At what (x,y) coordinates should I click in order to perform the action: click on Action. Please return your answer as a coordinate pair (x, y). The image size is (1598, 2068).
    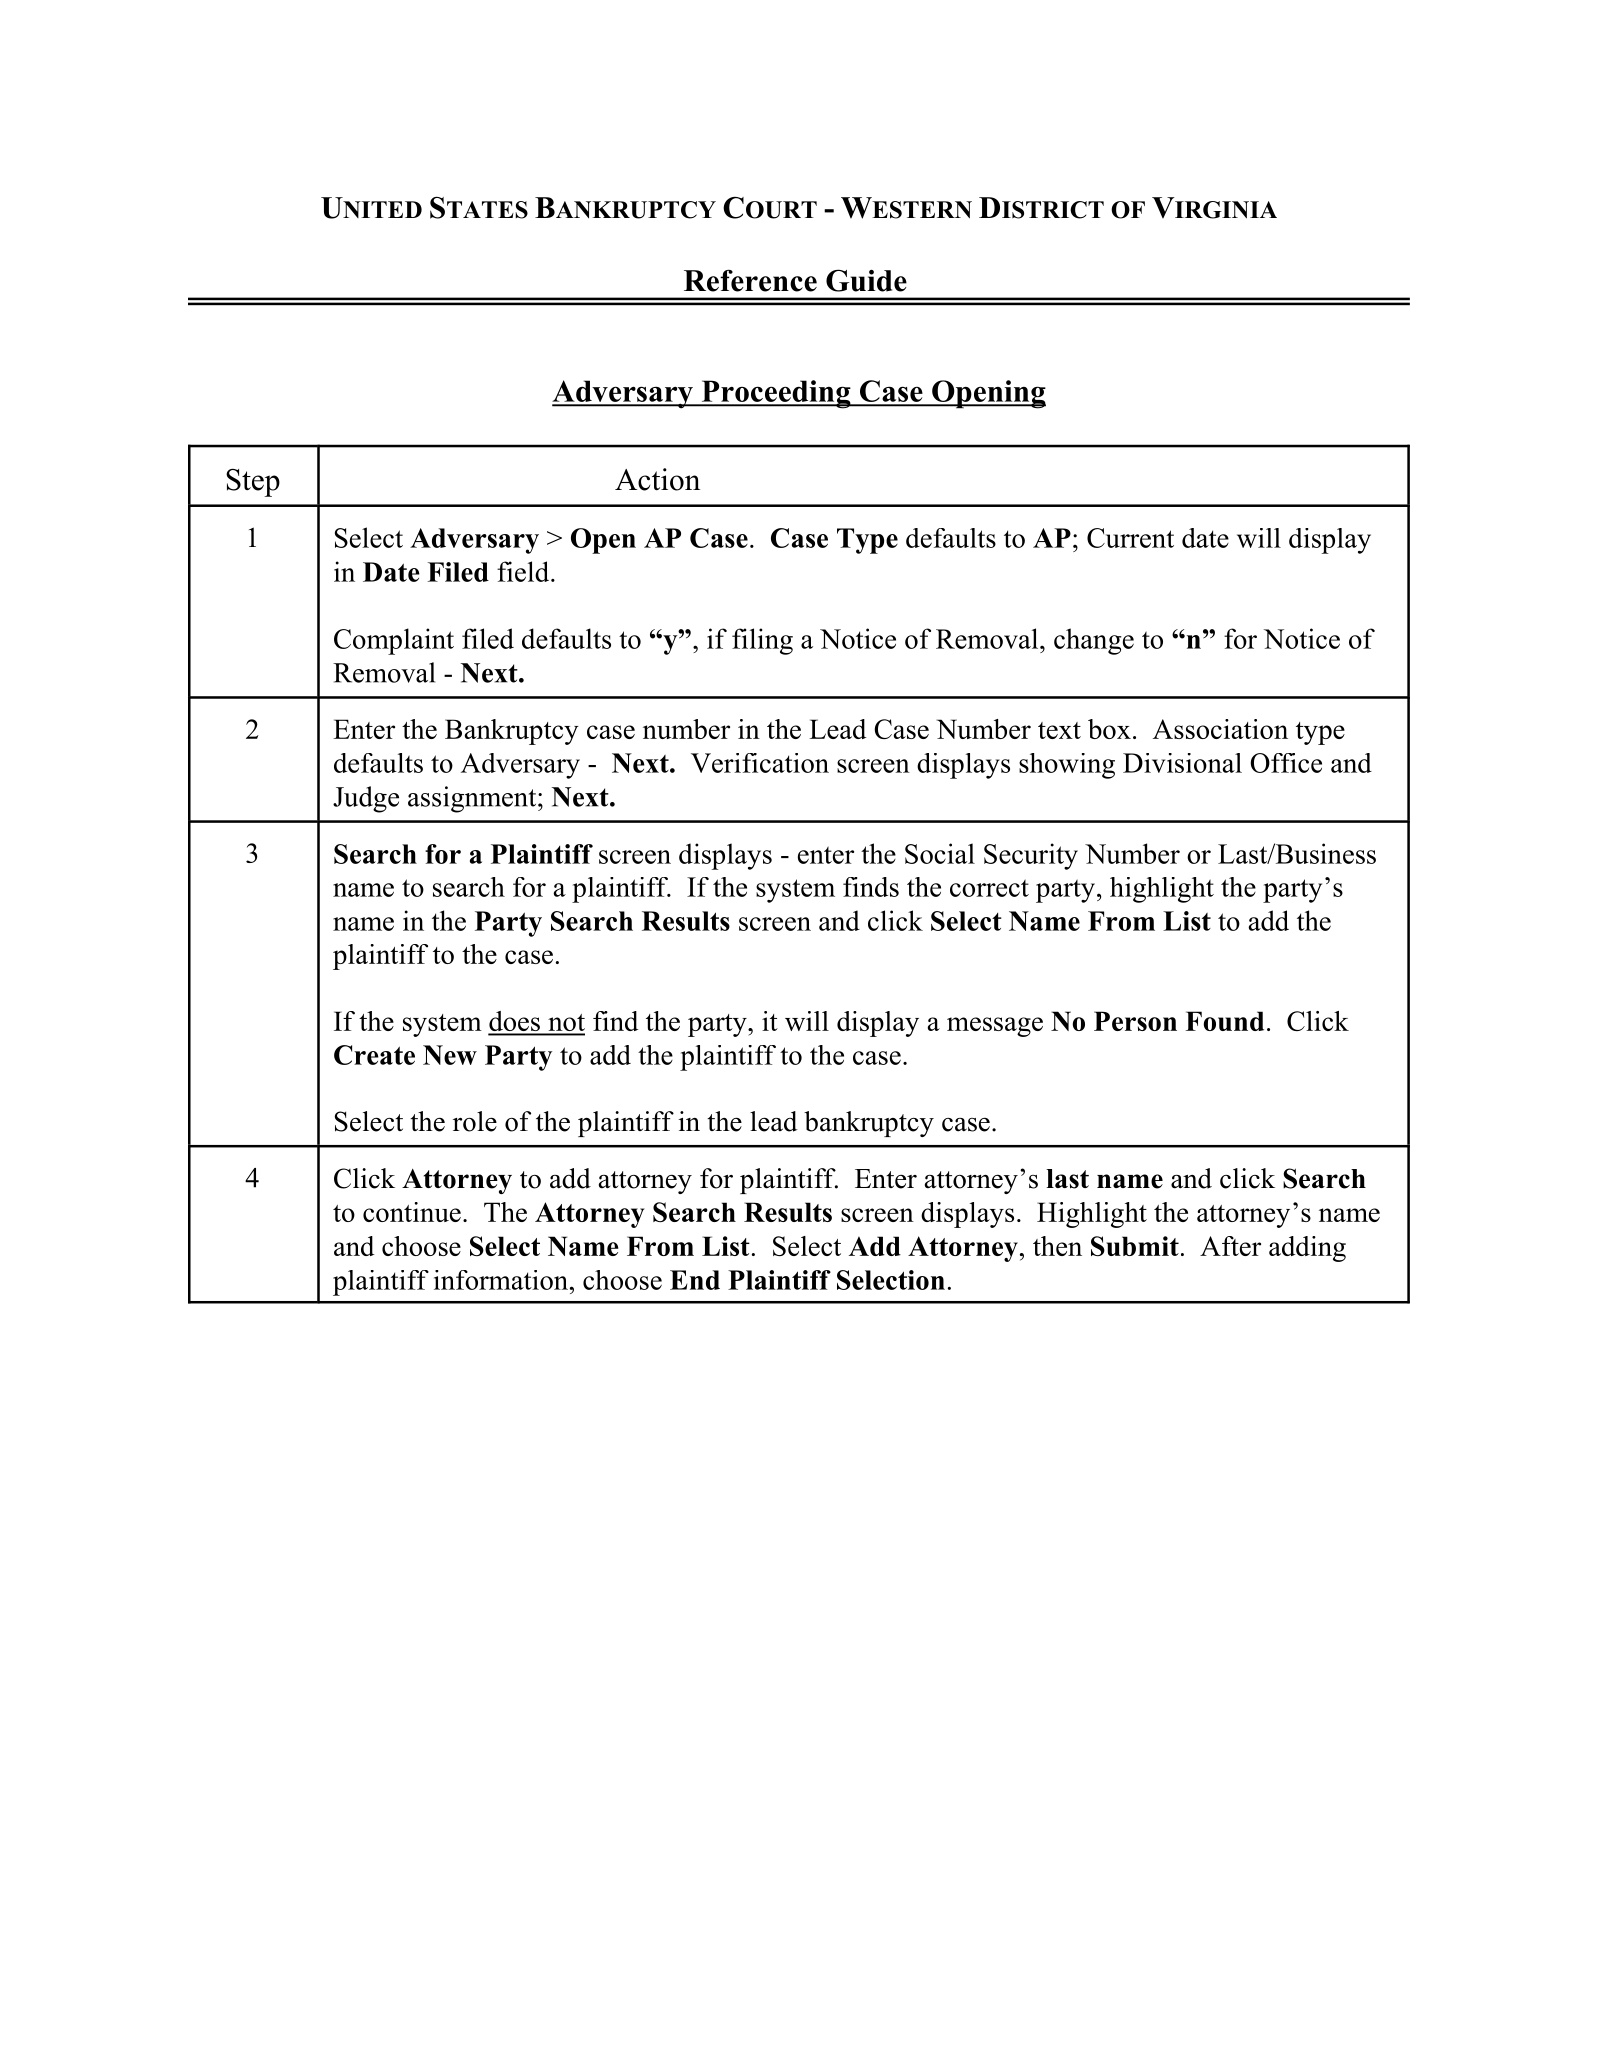
    Looking at the image, I should click on (657, 479).
